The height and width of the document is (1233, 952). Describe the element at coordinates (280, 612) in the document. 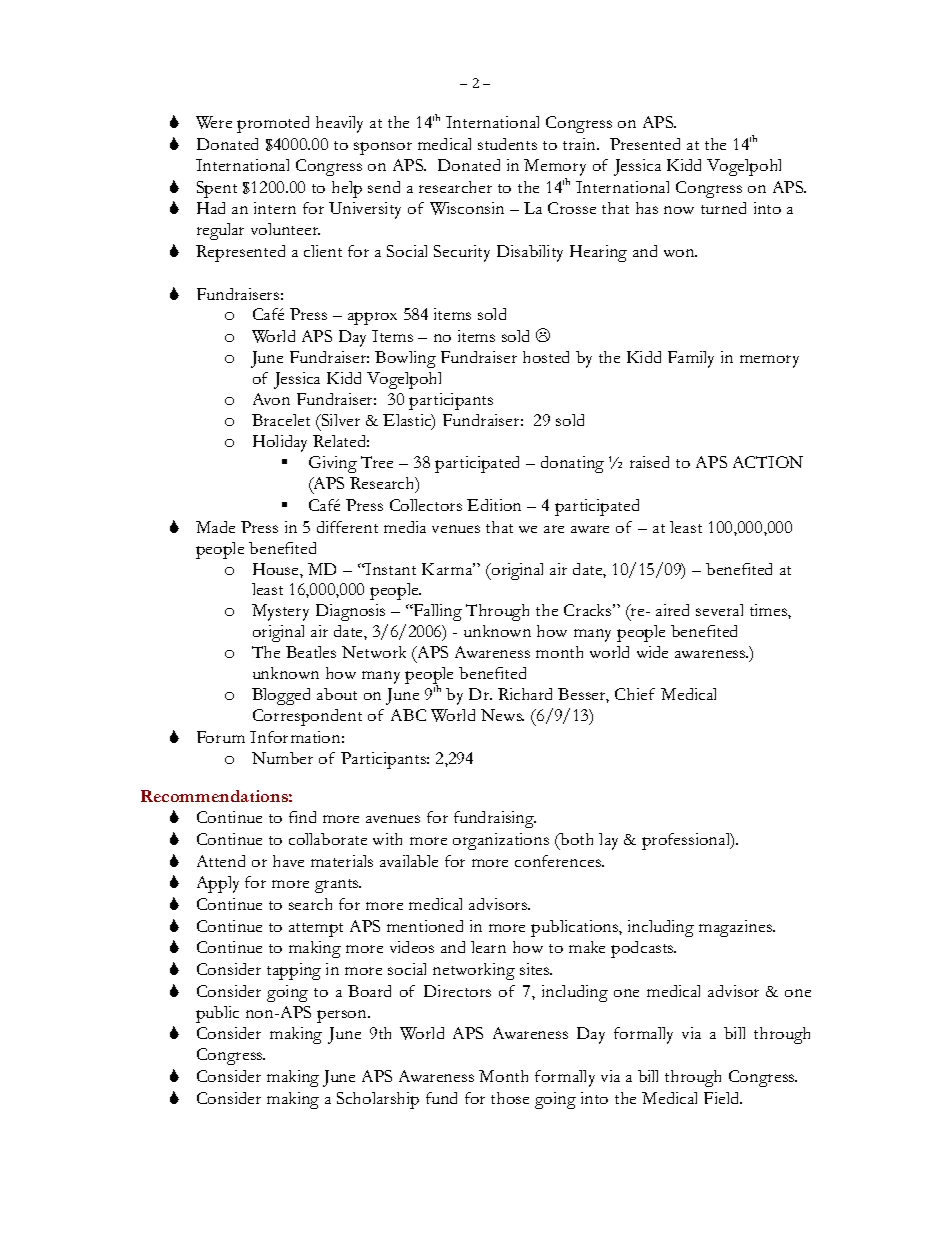

I see `Mystery` at that location.
